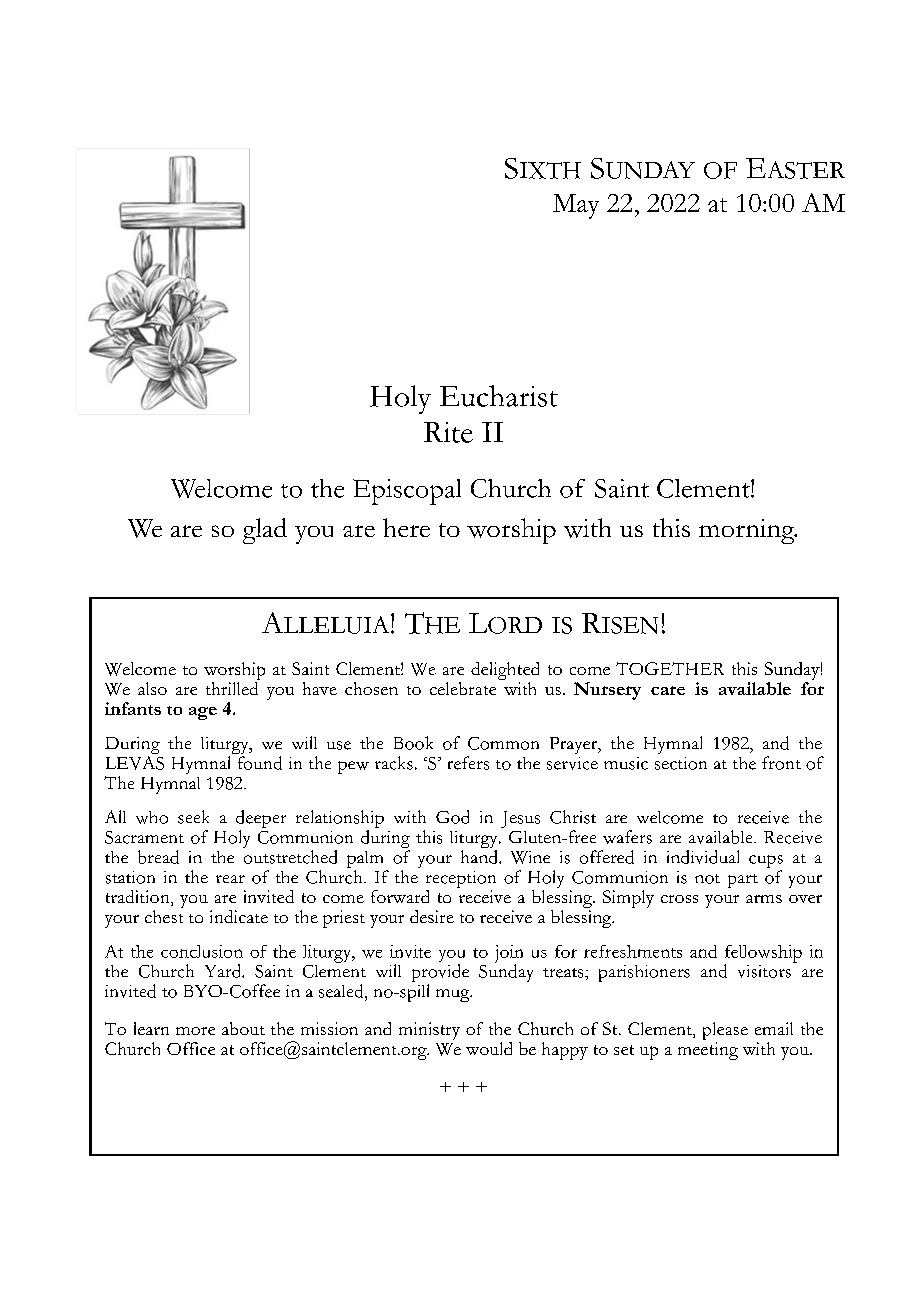 The width and height of the page is (924, 1304). What do you see at coordinates (258, 761) in the page?
I see `found` at bounding box center [258, 761].
